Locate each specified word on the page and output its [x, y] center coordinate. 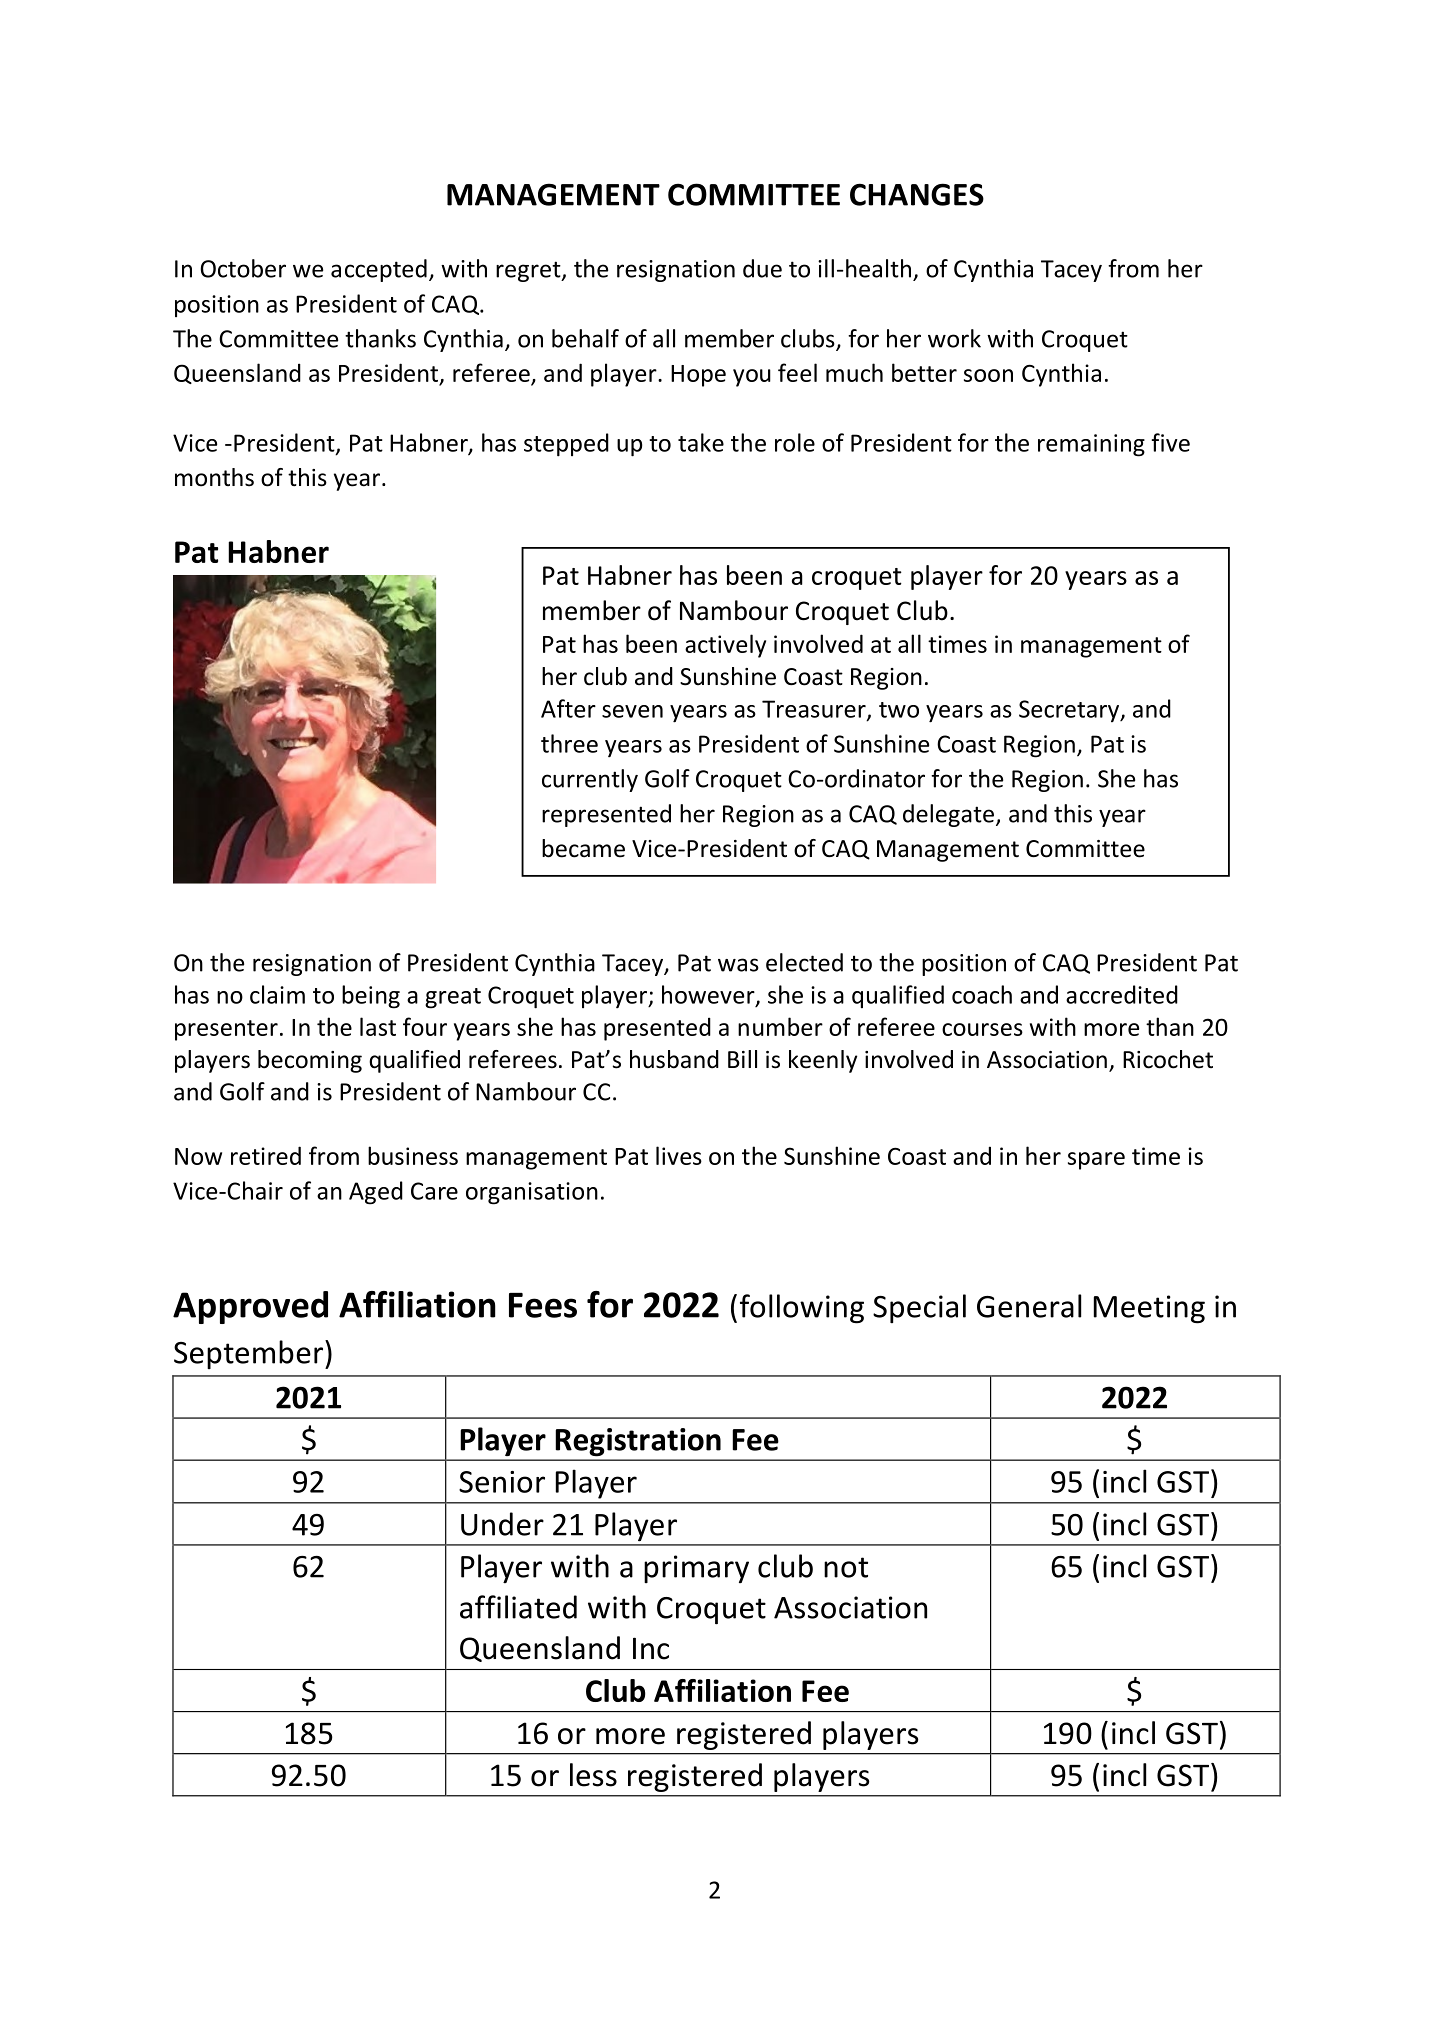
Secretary [1070, 711]
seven [632, 711]
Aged [376, 1193]
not [846, 1567]
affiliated [518, 1607]
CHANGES [917, 194]
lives [679, 1155]
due [762, 268]
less [593, 1775]
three [569, 743]
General [1029, 1306]
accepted [379, 270]
